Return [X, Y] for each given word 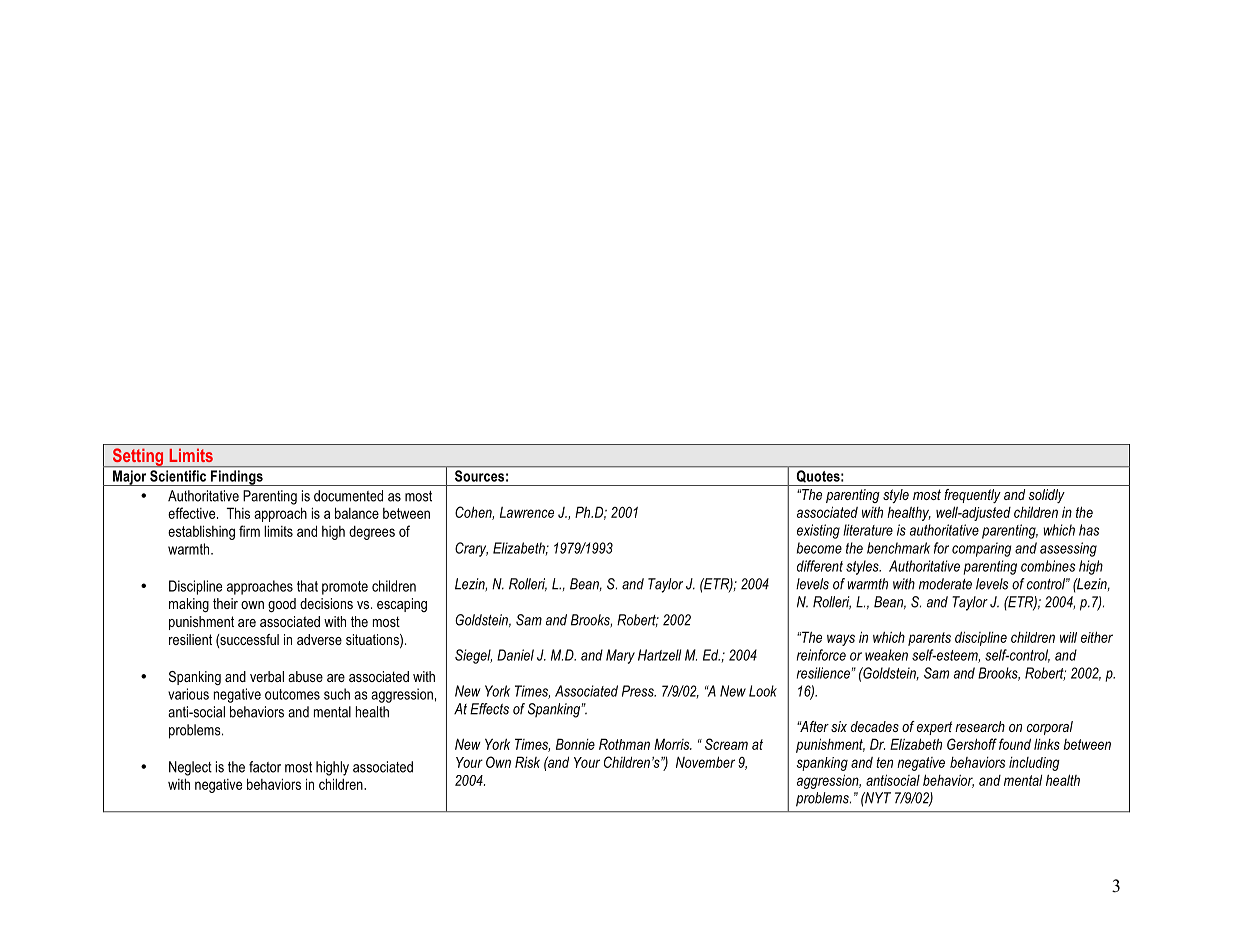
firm [249, 531]
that [307, 586]
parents [929, 639]
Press [639, 691]
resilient [190, 639]
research [980, 726]
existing [818, 531]
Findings [237, 478]
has [1089, 530]
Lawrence [527, 512]
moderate [945, 584]
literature [868, 530]
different [820, 566]
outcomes [292, 694]
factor [265, 767]
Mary [620, 656]
